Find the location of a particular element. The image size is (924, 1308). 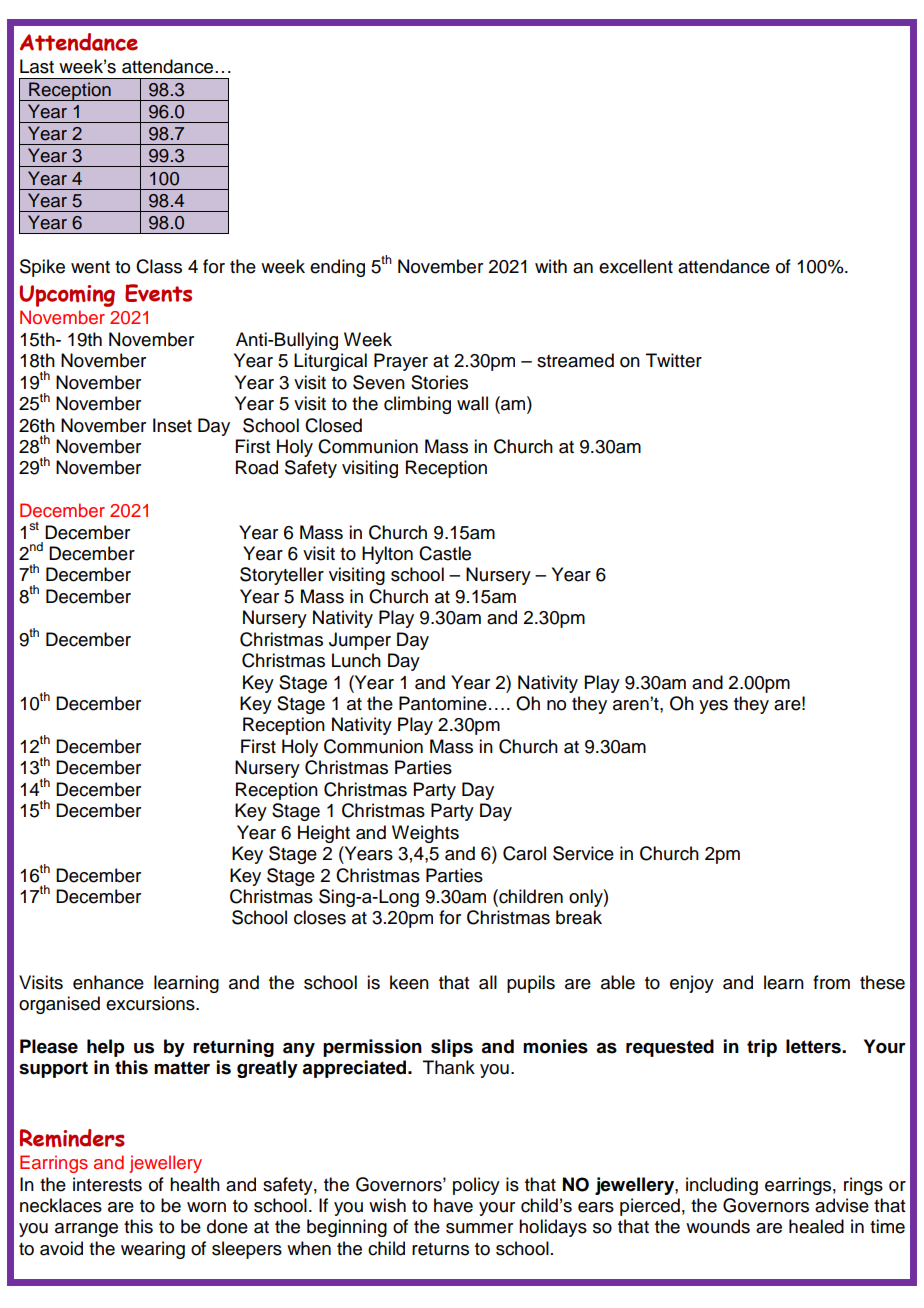

Inset is located at coordinates (172, 425).
